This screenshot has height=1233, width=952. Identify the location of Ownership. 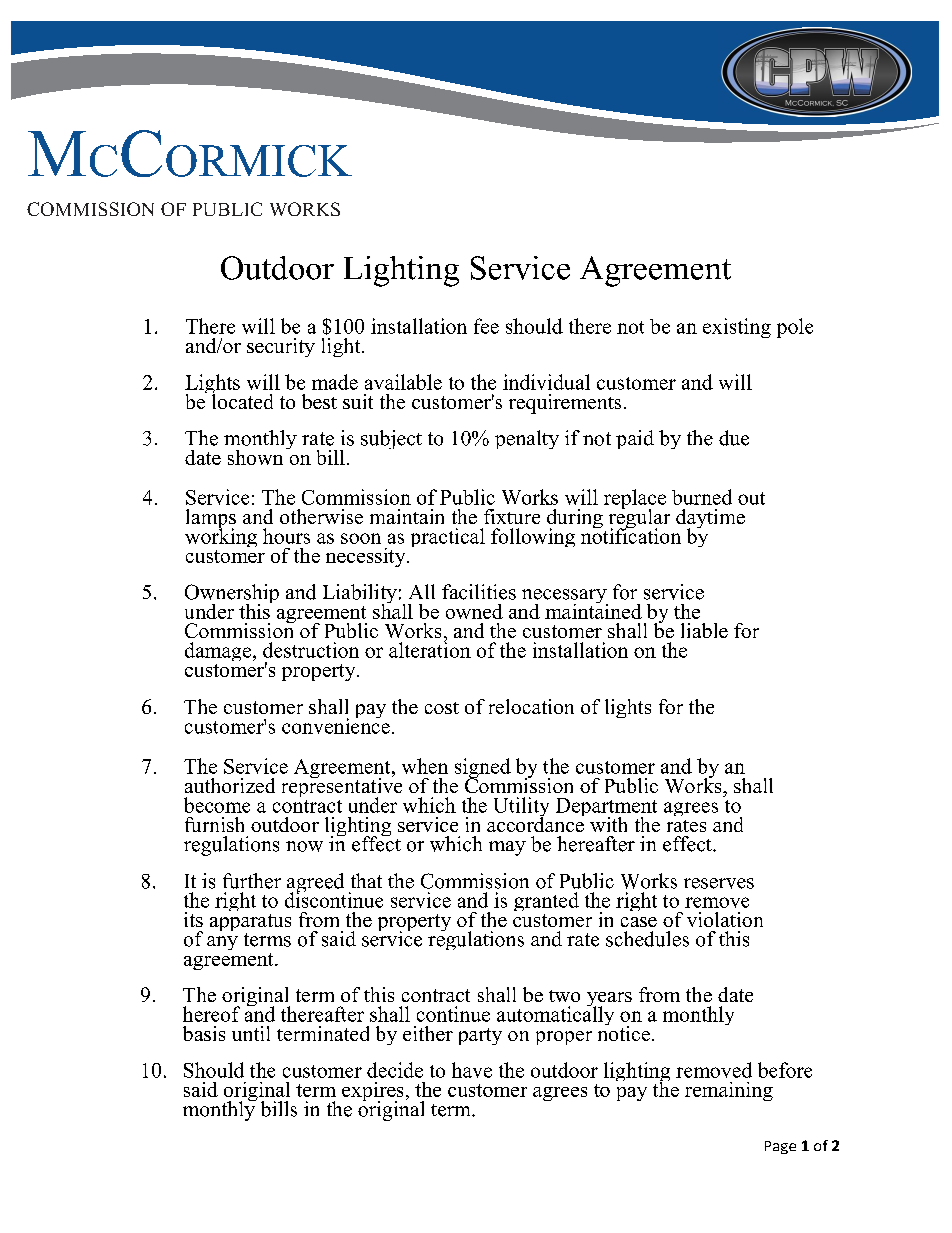
(232, 595).
